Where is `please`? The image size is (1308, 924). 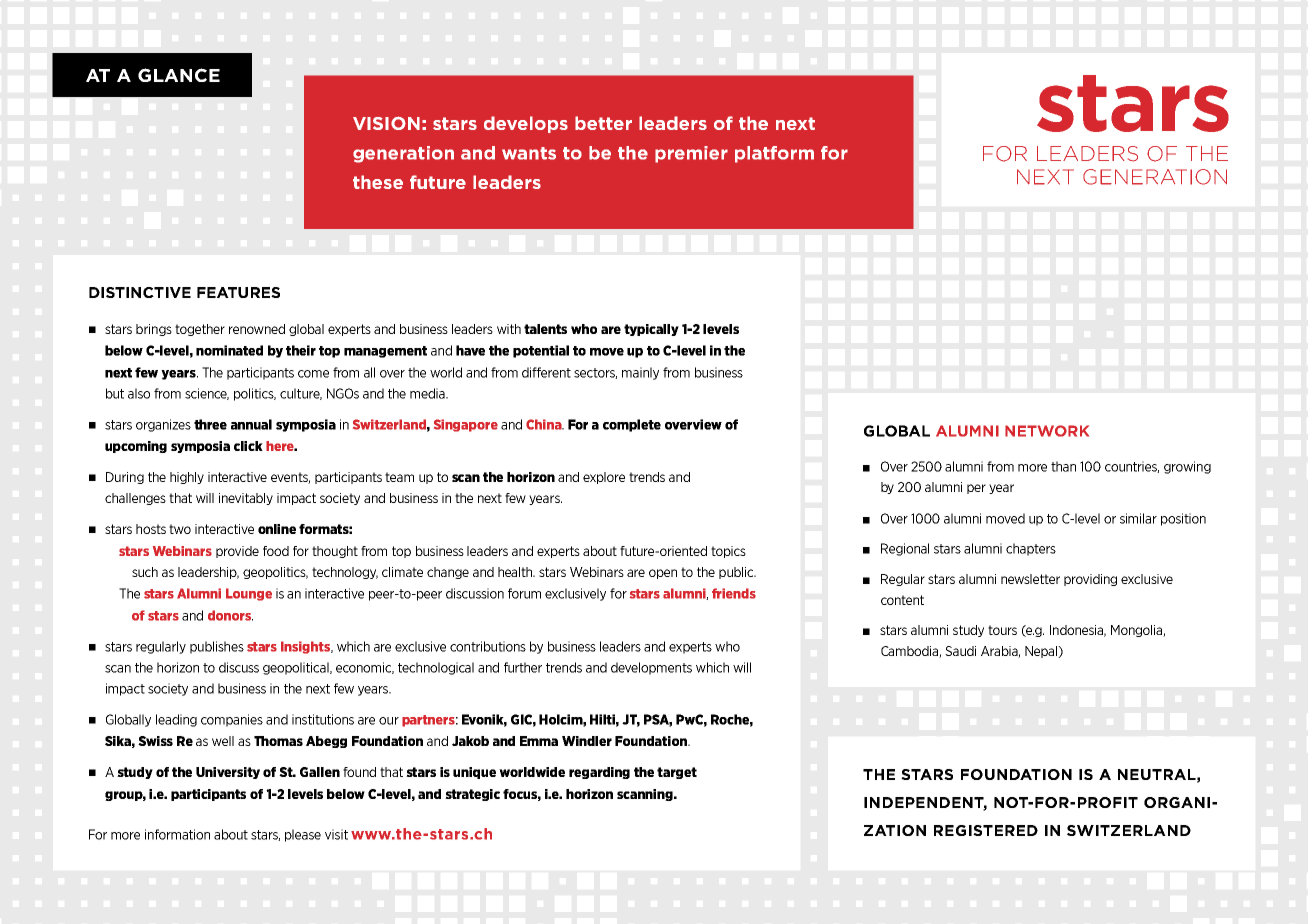 please is located at coordinates (303, 835).
